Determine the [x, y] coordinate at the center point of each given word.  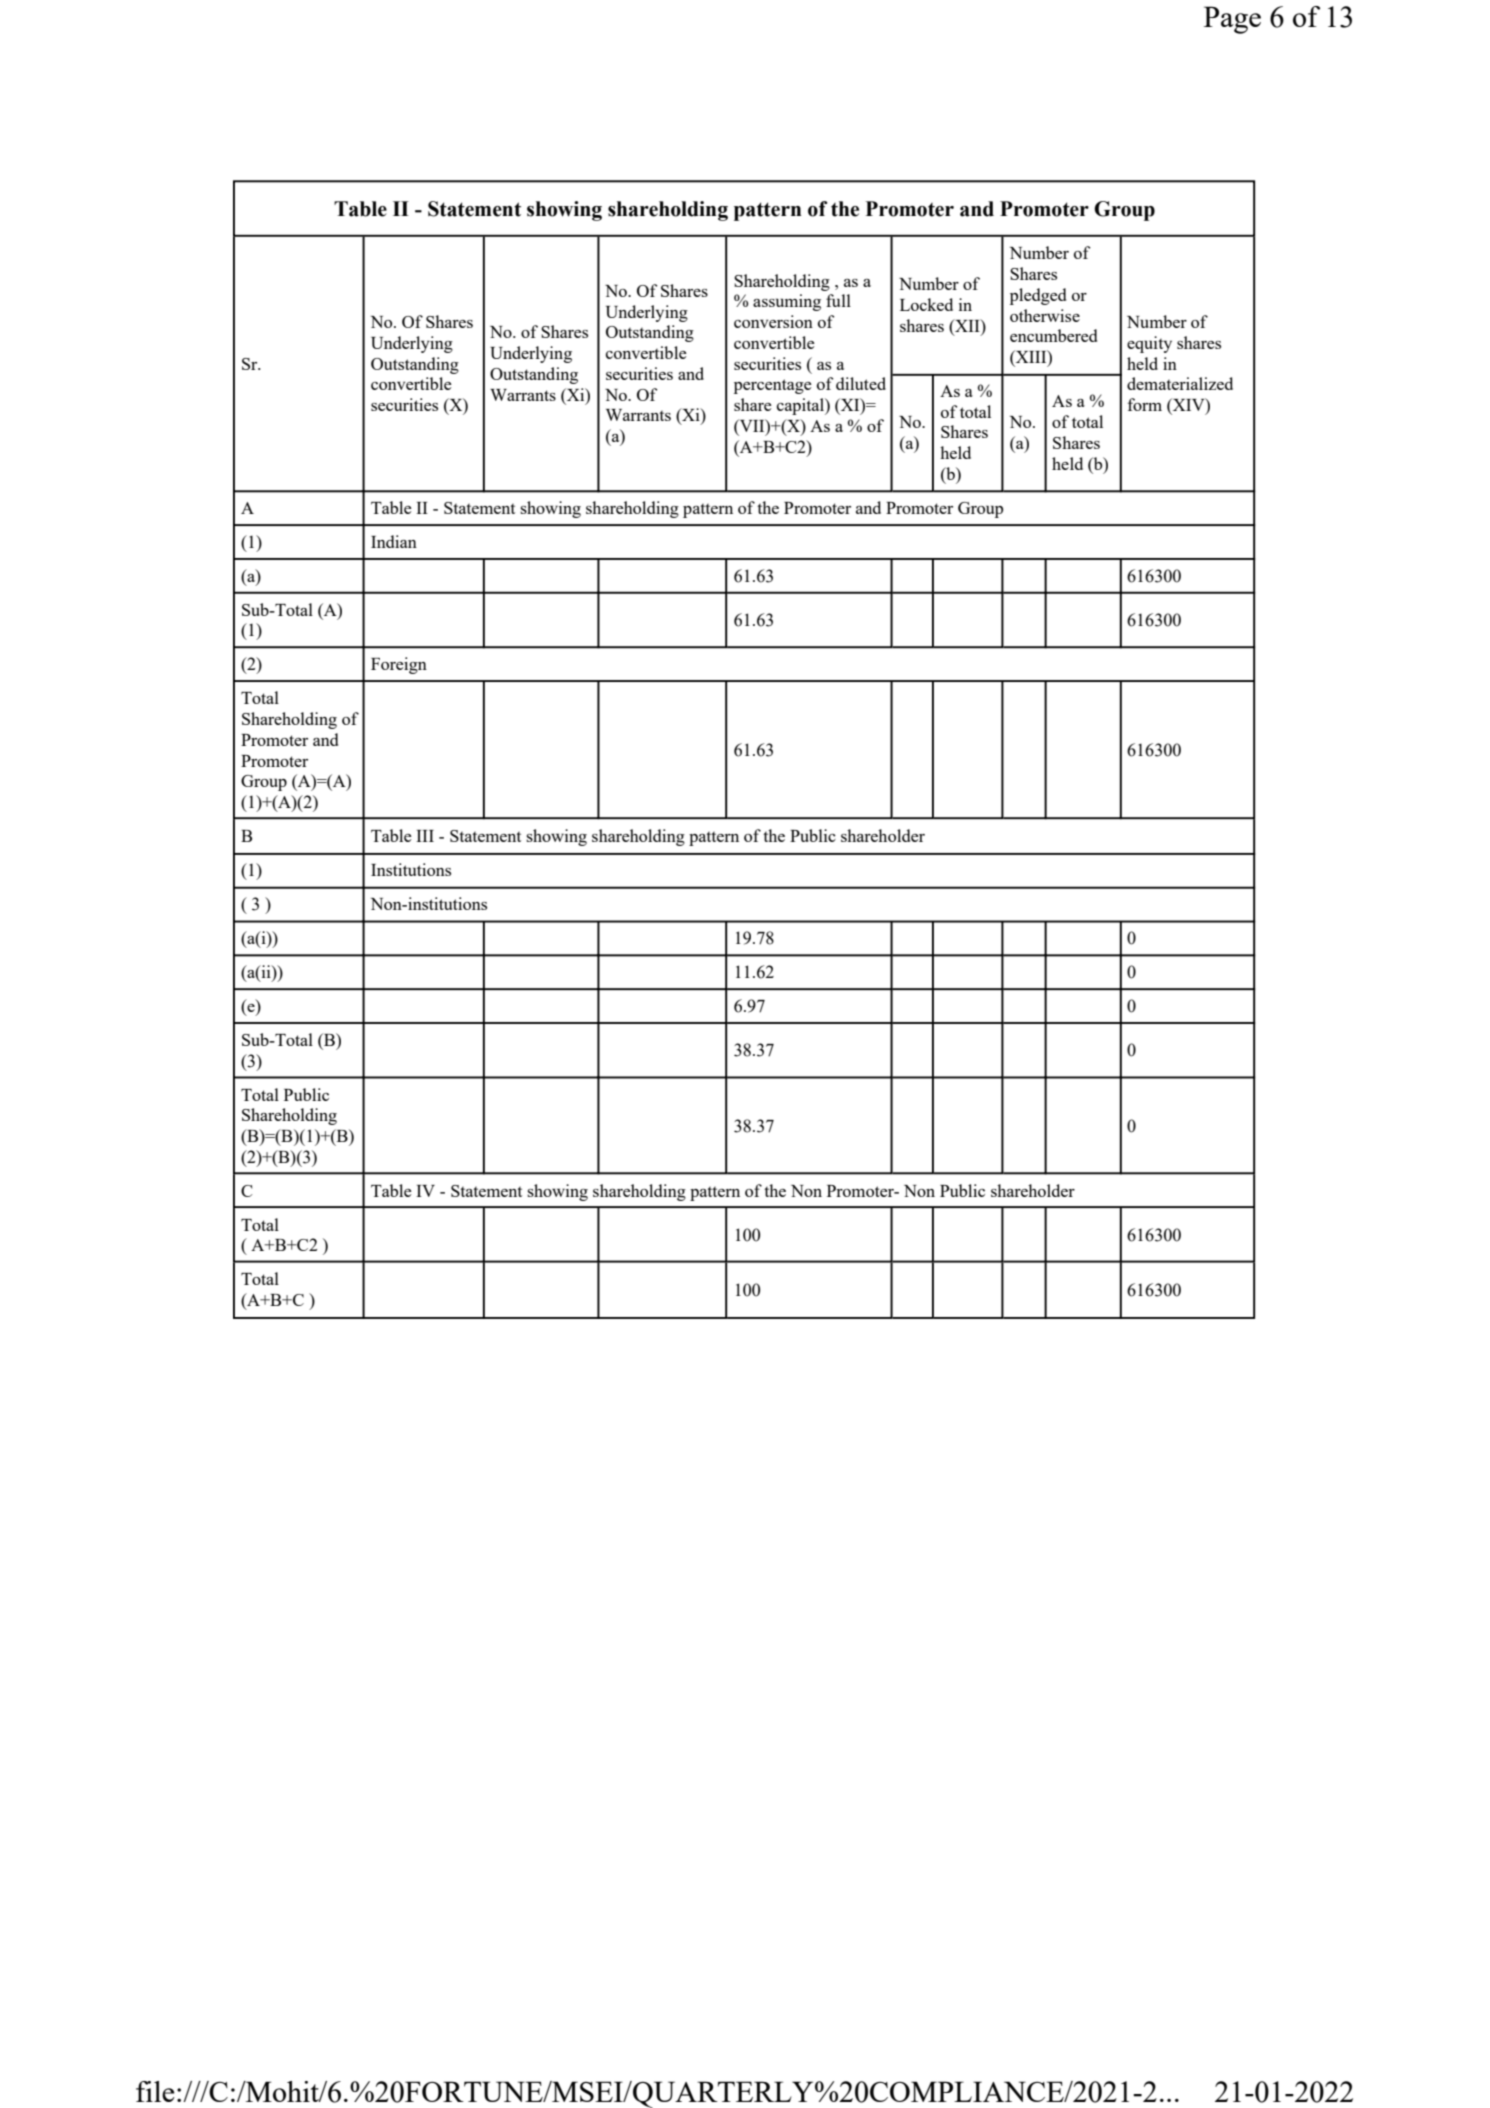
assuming [787, 302]
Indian [394, 541]
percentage [773, 386]
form [1145, 404]
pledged [1038, 296]
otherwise [1045, 315]
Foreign [399, 665]
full [838, 300]
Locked [926, 304]
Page [1232, 20]
